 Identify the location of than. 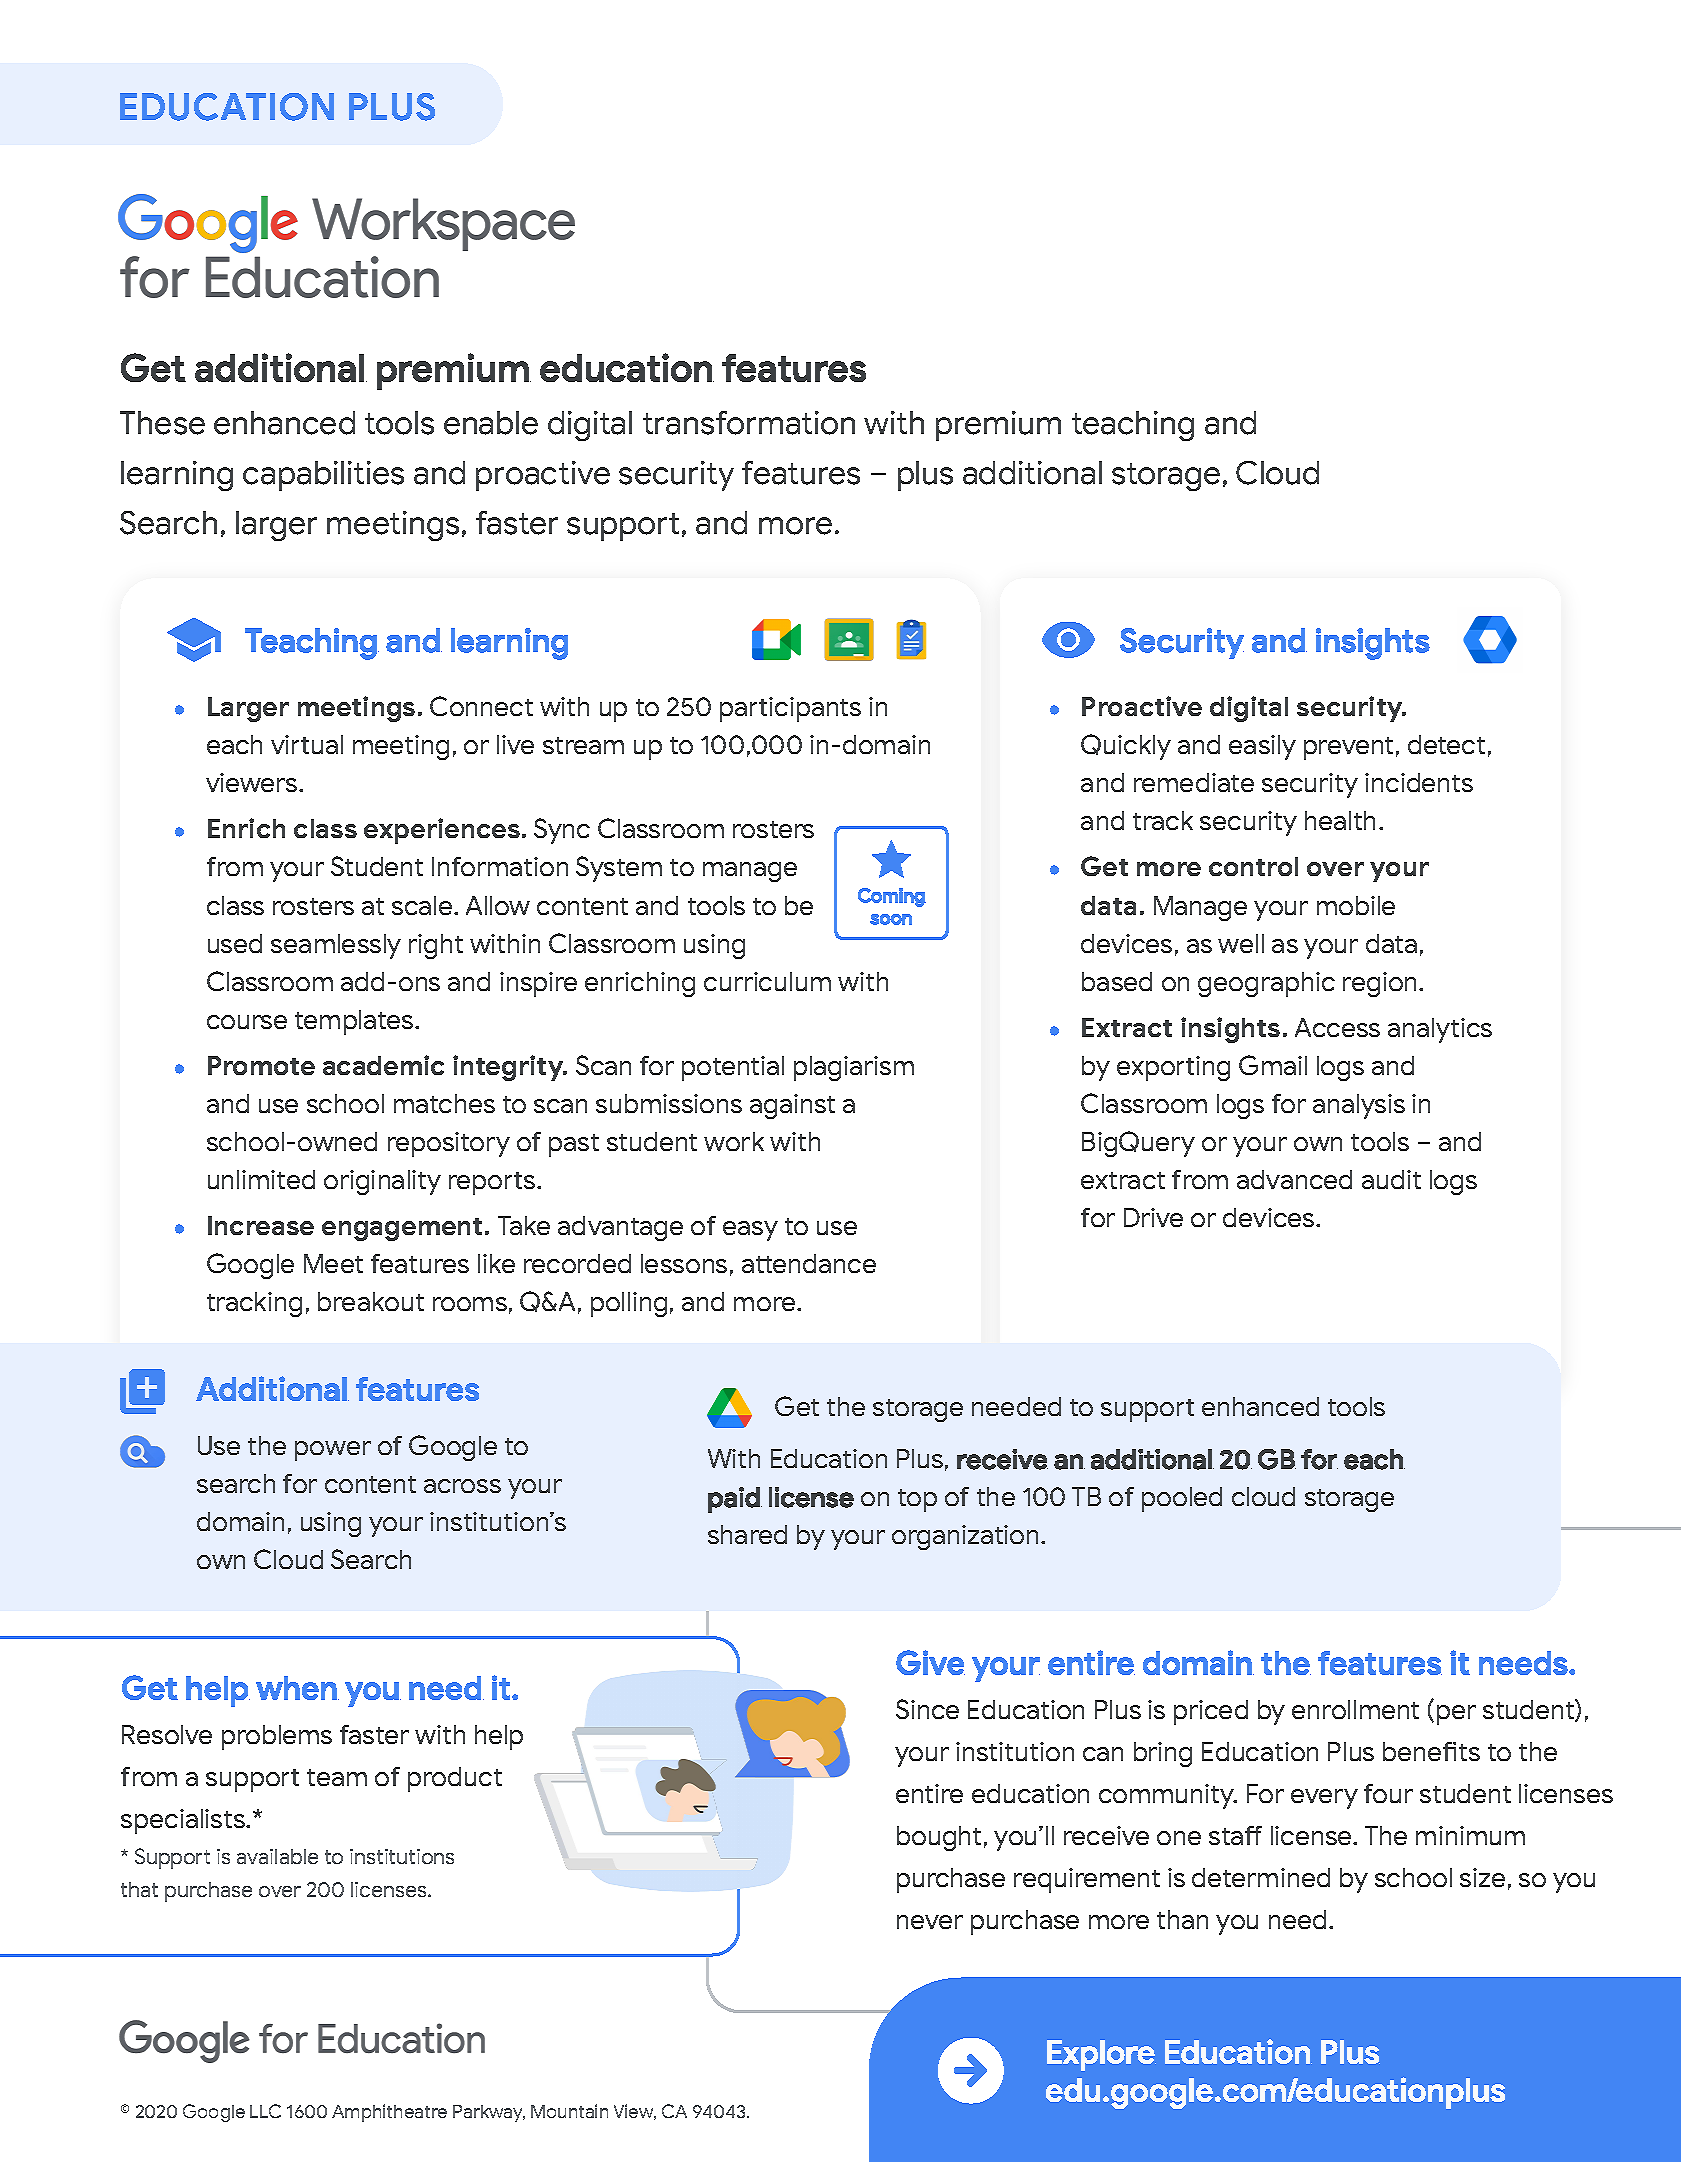
(1182, 1919).
